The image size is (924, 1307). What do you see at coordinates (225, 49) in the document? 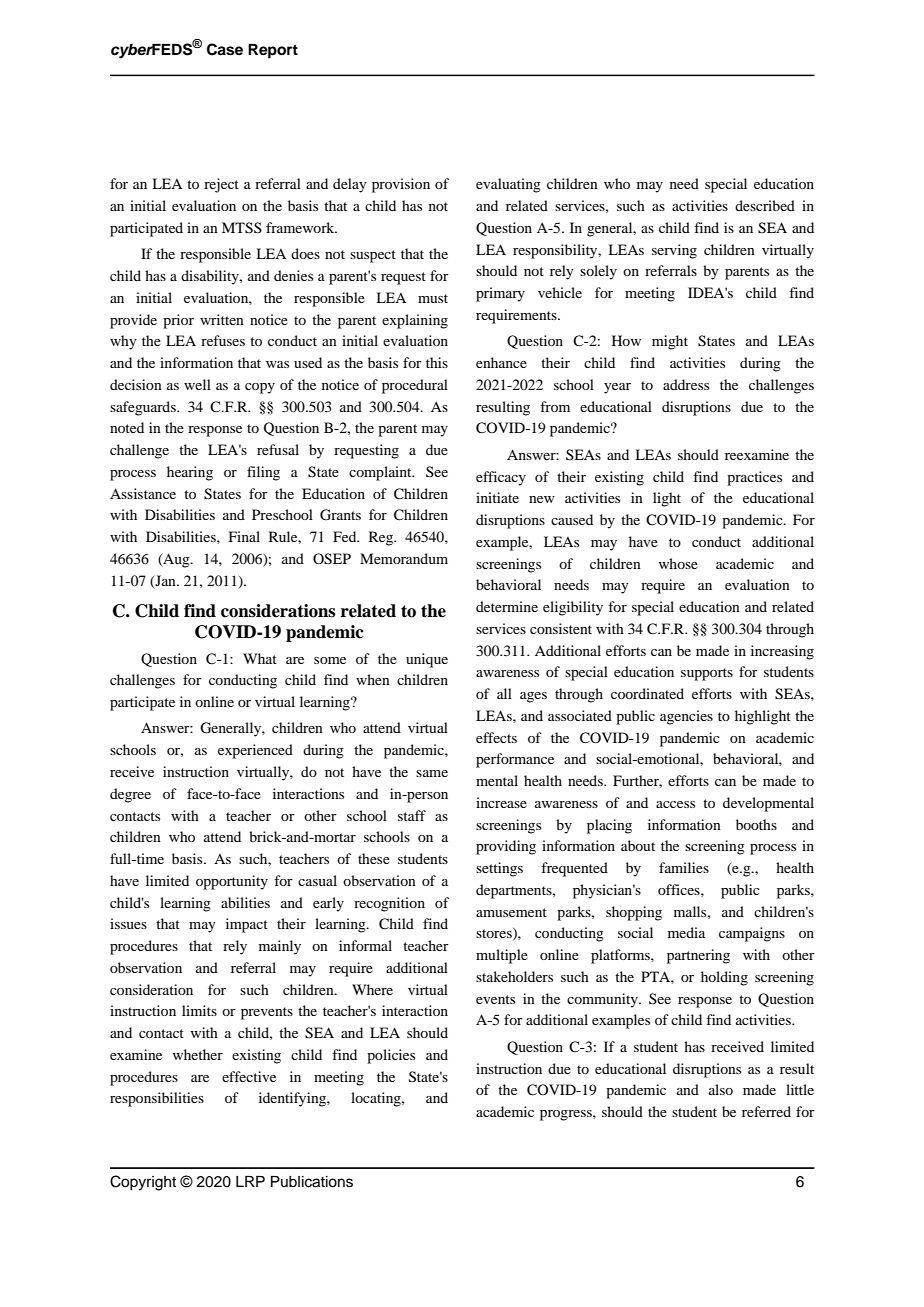
I see `Case` at bounding box center [225, 49].
